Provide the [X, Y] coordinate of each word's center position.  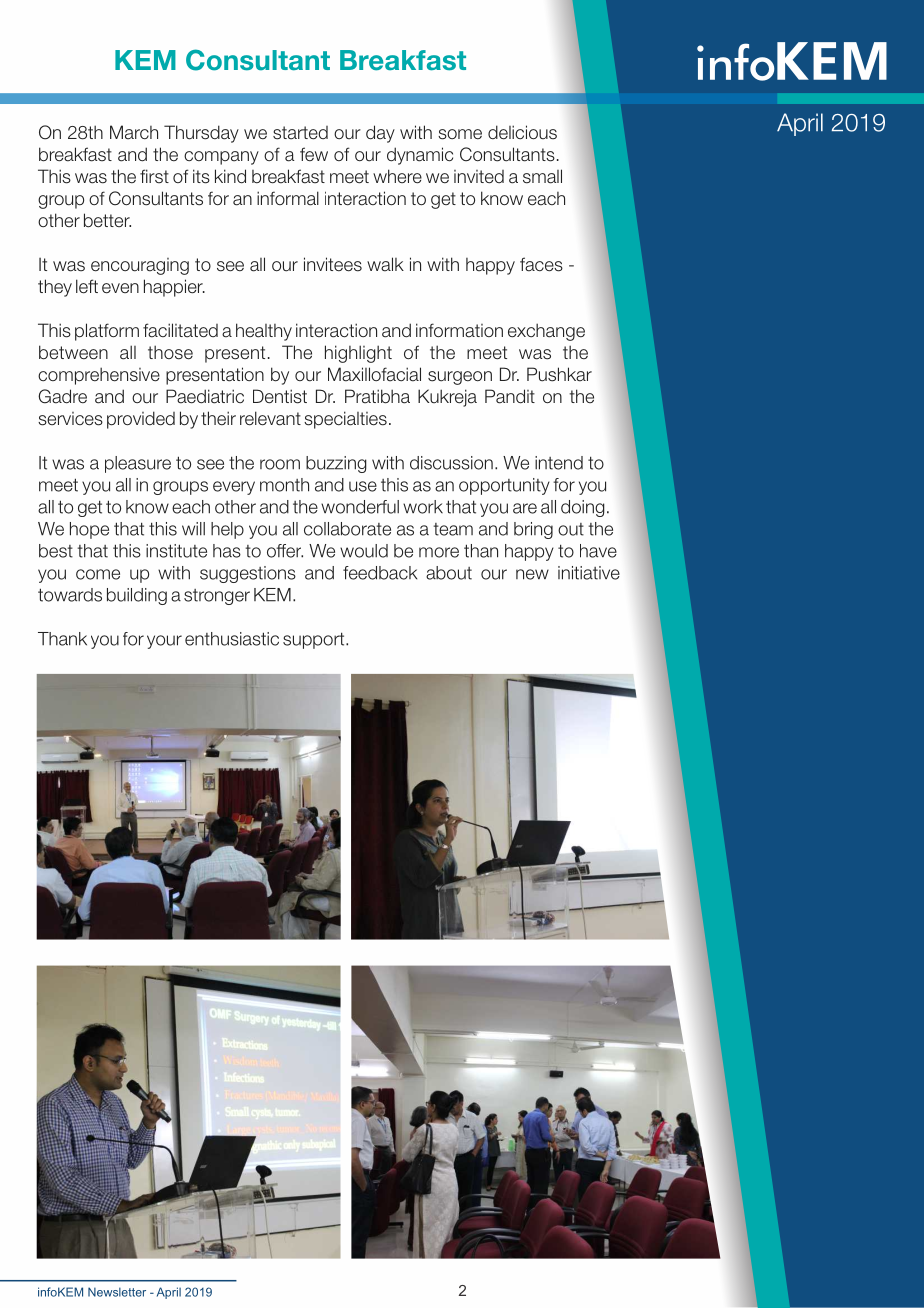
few [314, 154]
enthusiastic [232, 639]
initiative [589, 573]
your [164, 642]
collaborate [347, 529]
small [542, 176]
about [449, 573]
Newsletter [117, 1292]
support [315, 640]
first [154, 176]
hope [89, 530]
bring [533, 530]
